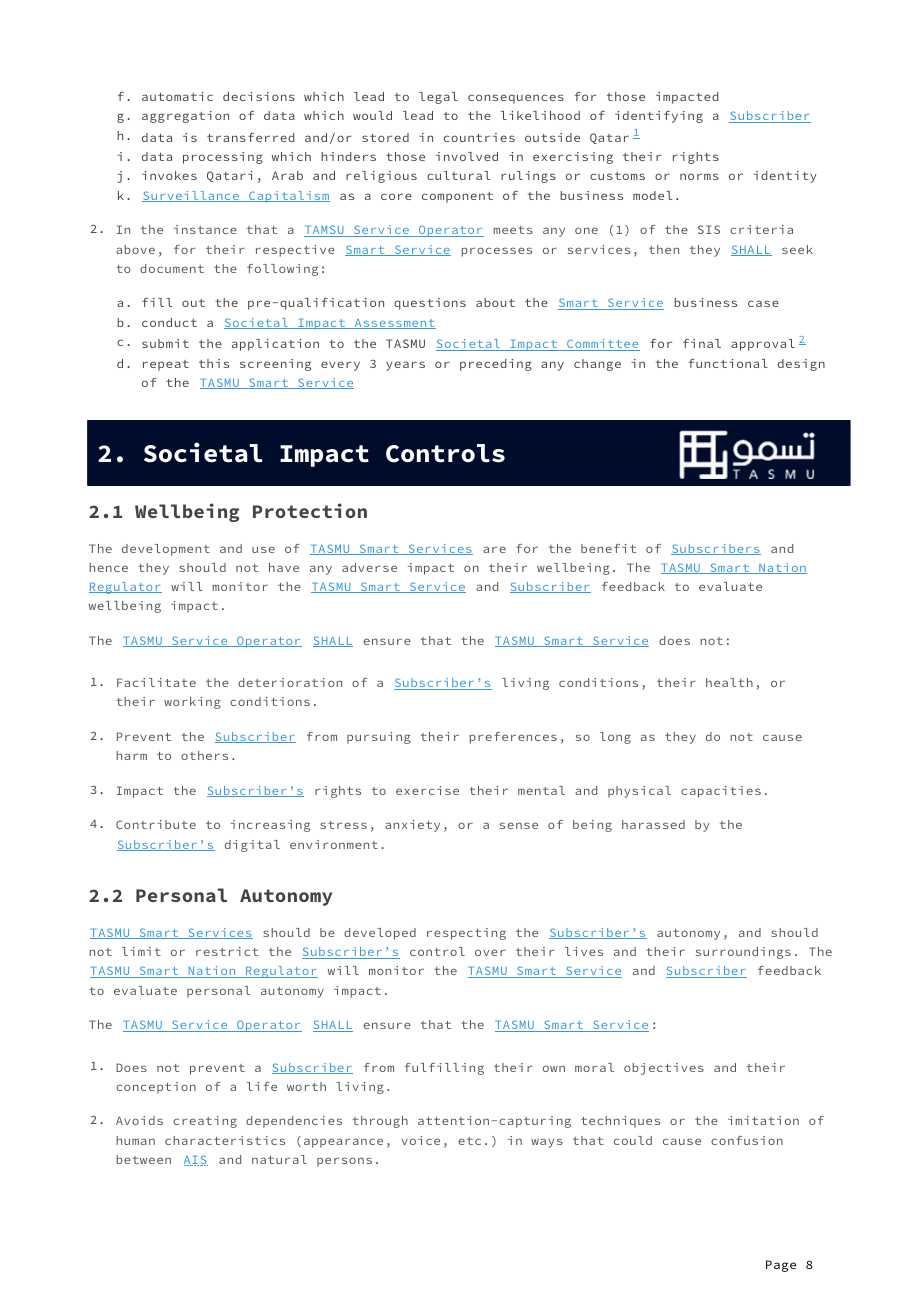 The width and height of the page is (924, 1307). Describe the element at coordinates (728, 363) in the page. I see `functional` at that location.
